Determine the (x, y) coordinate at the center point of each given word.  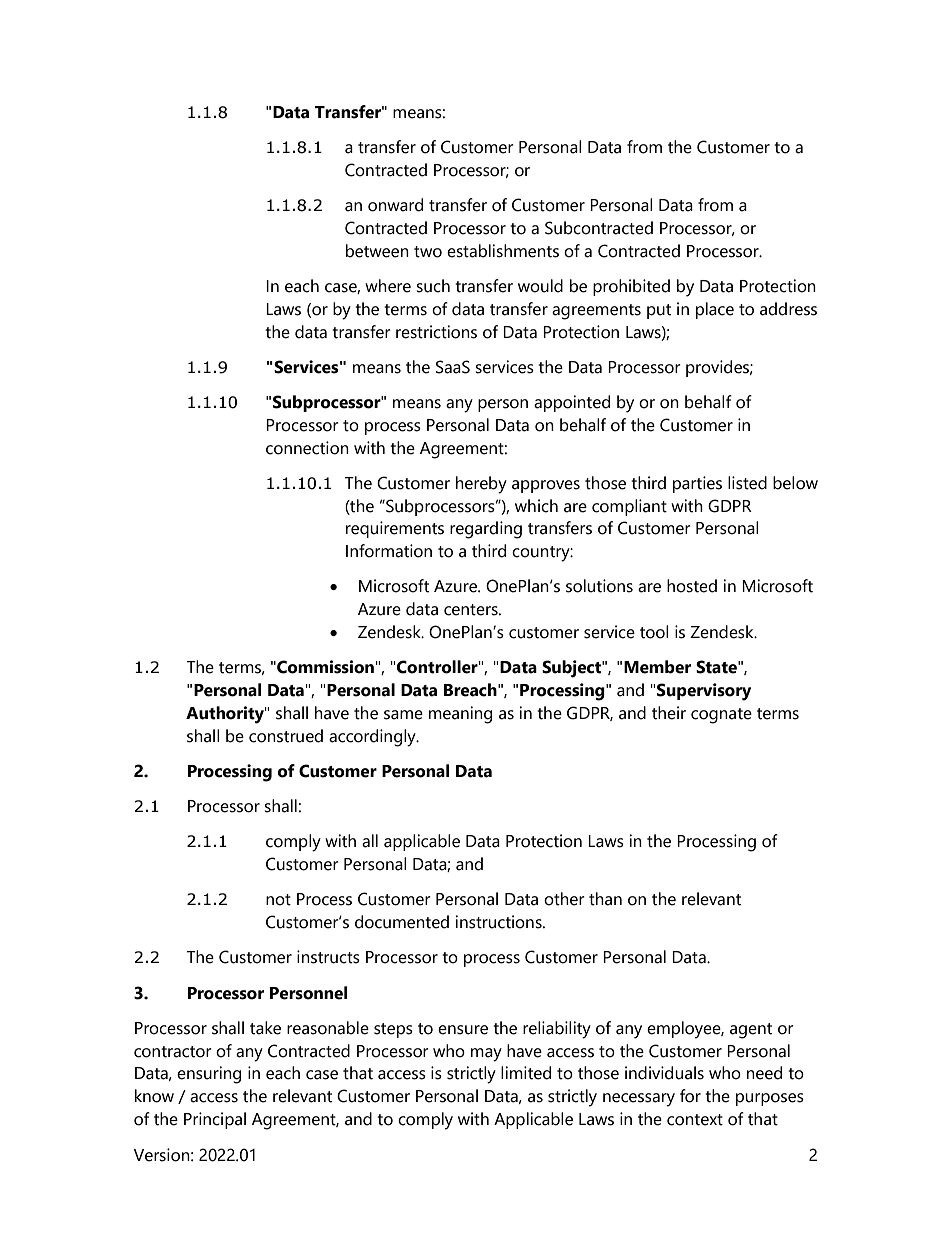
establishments (503, 251)
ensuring (209, 1075)
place (715, 310)
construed (286, 736)
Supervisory (704, 692)
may (486, 1055)
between (377, 251)
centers (472, 610)
